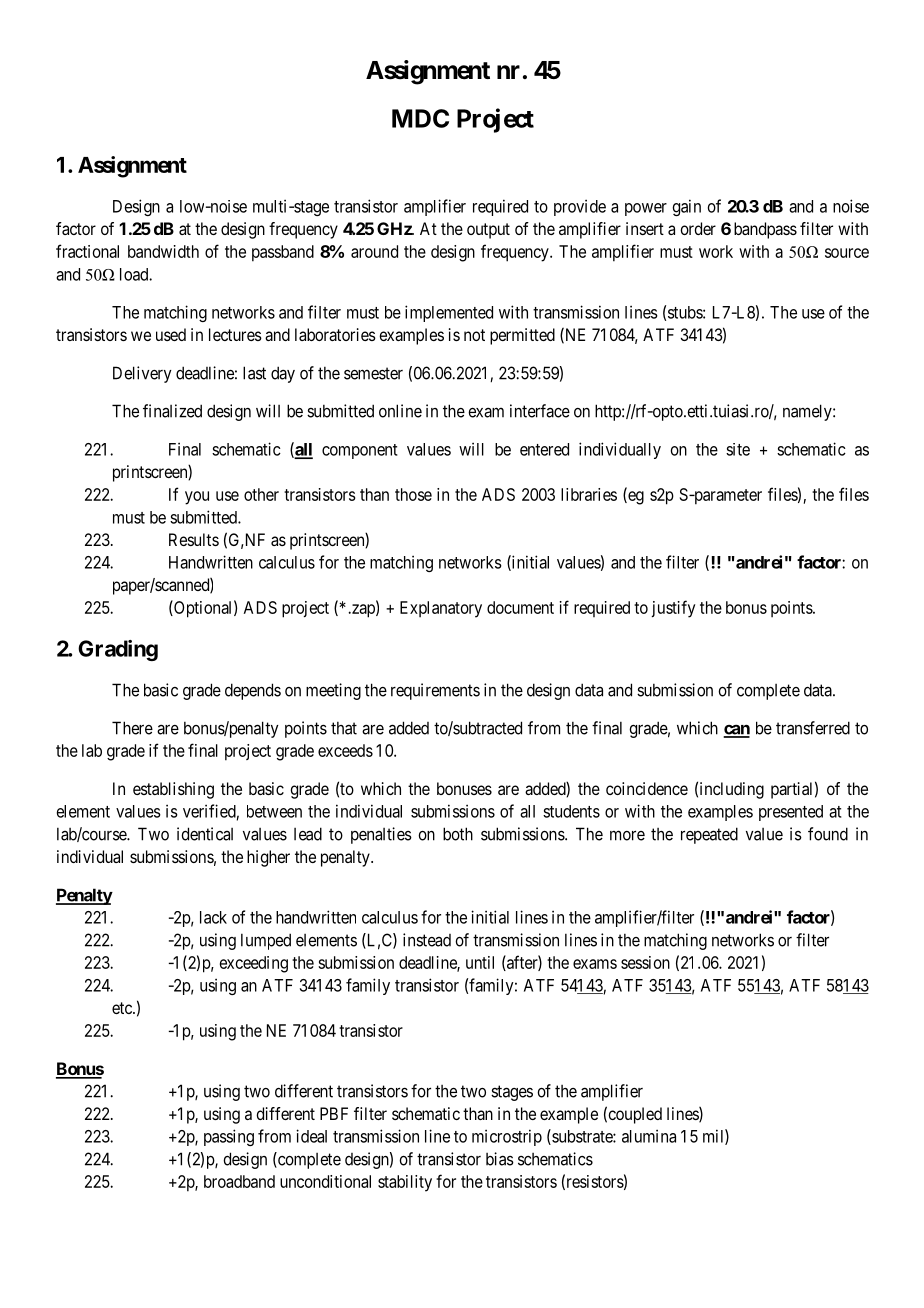  What do you see at coordinates (500, 1159) in the screenshot?
I see `bias` at bounding box center [500, 1159].
